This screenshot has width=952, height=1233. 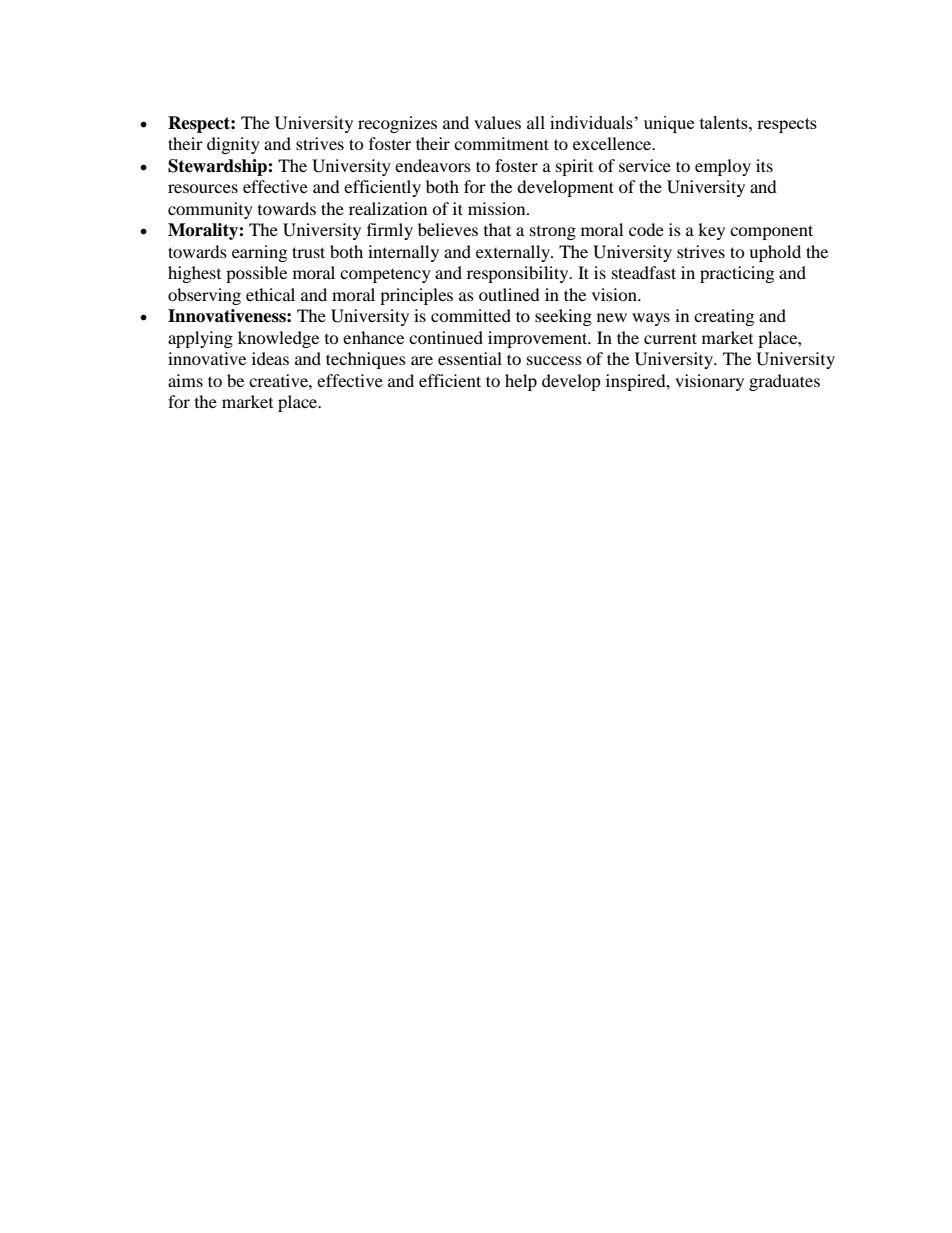 I want to click on unique, so click(x=669, y=124).
